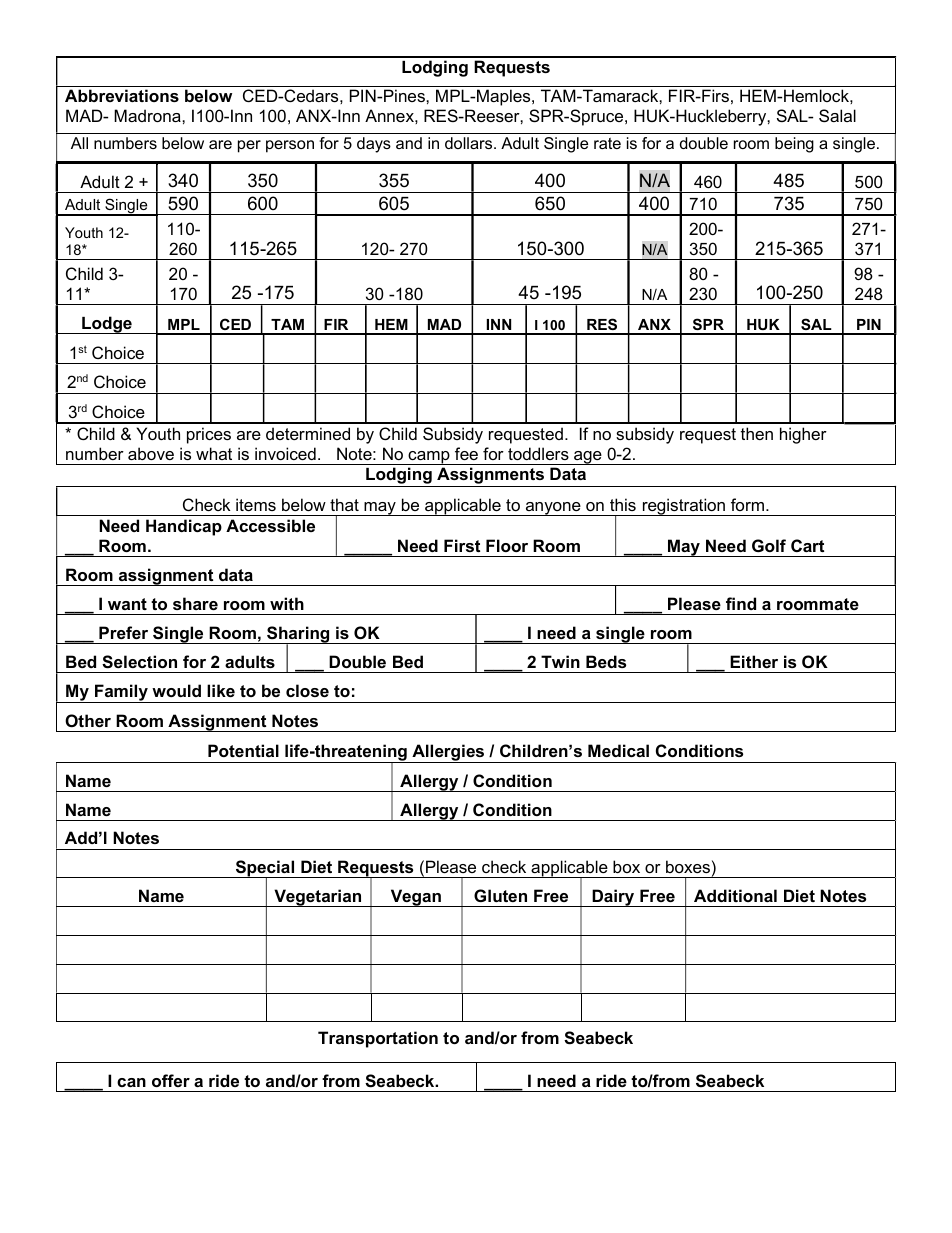  What do you see at coordinates (794, 145) in the image?
I see `being` at bounding box center [794, 145].
